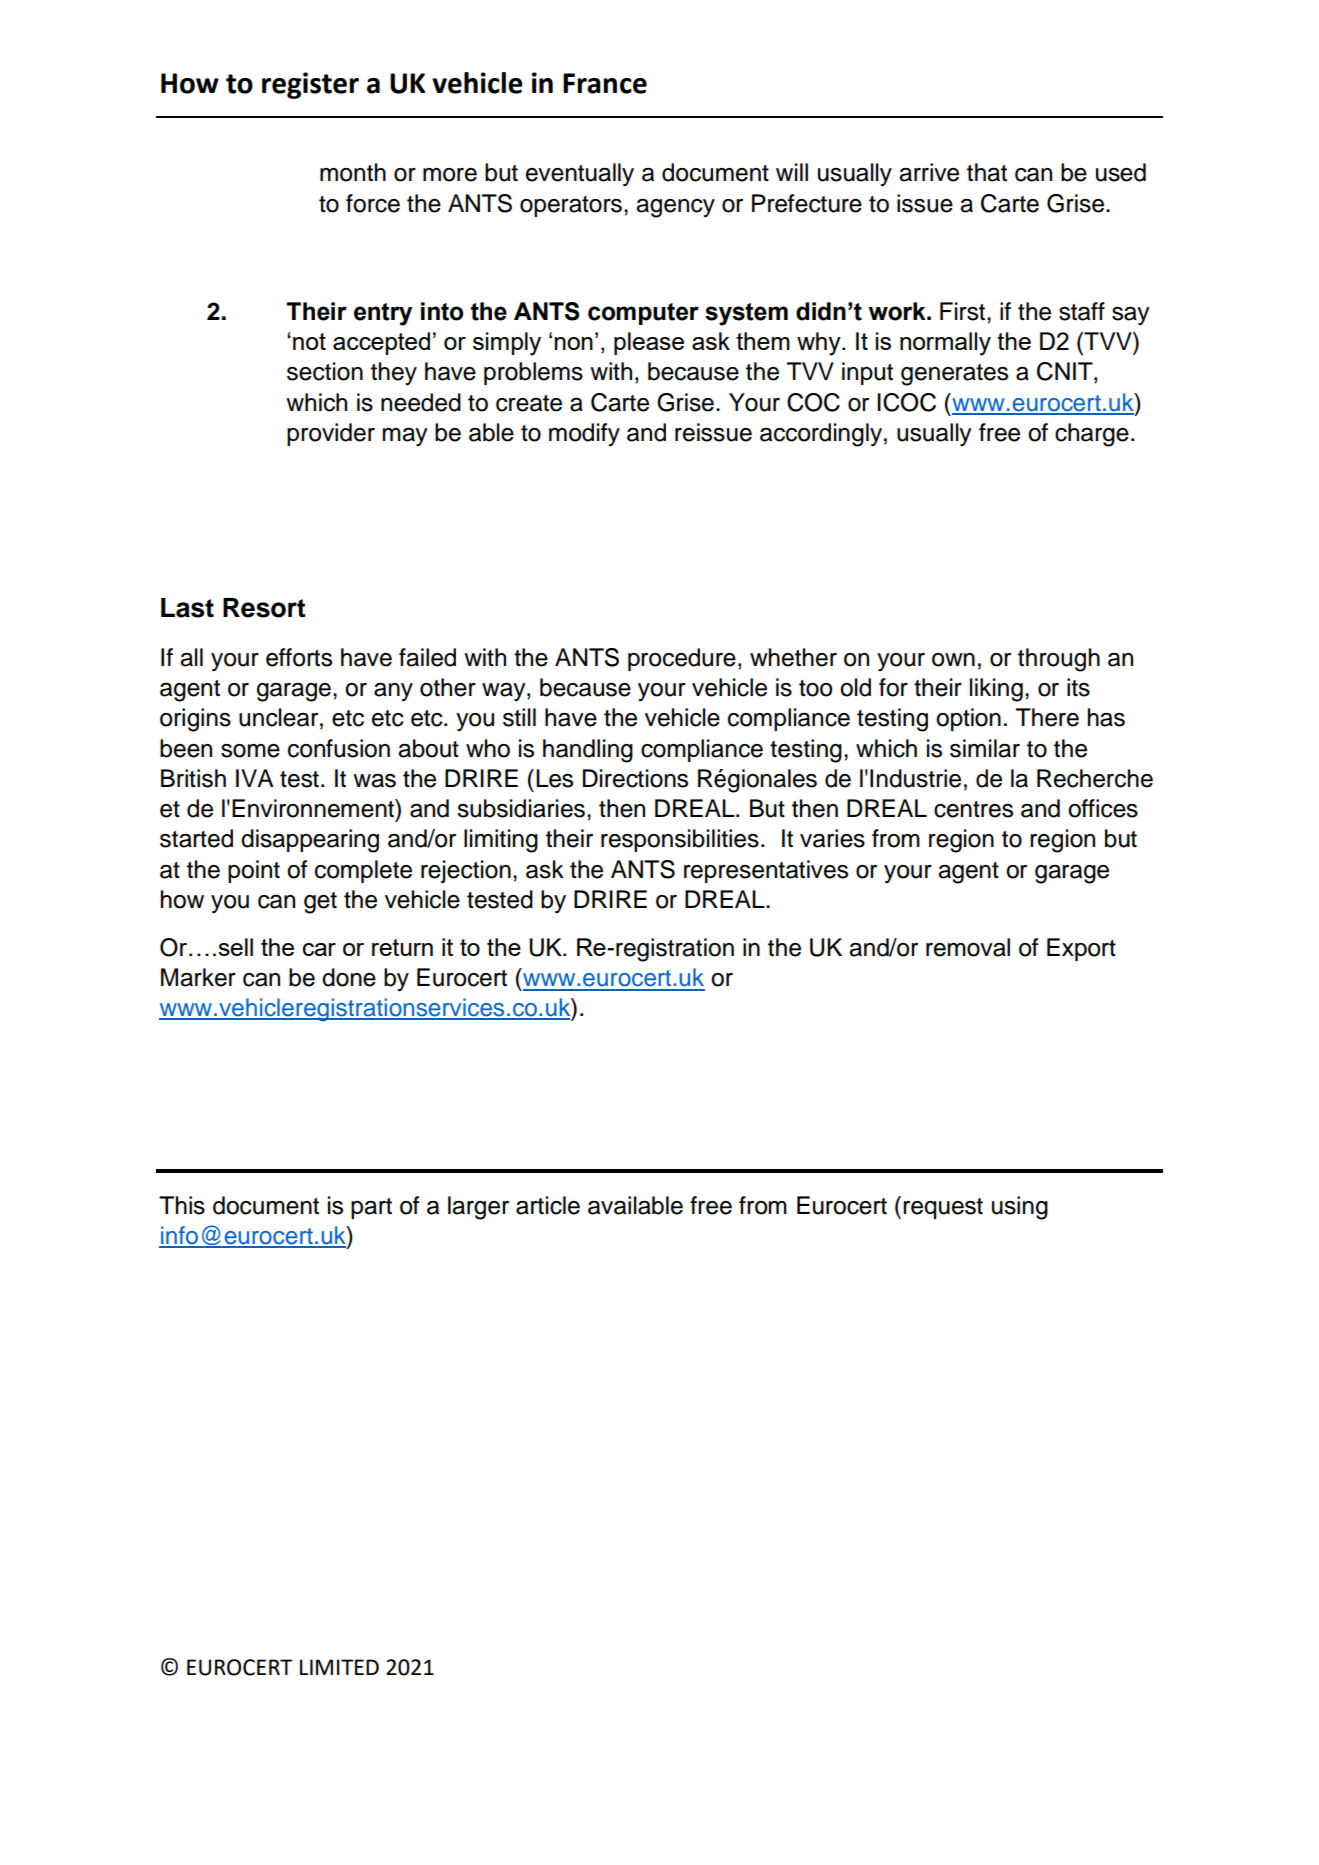 This document has width=1319, height=1865. I want to click on using, so click(1020, 1208).
